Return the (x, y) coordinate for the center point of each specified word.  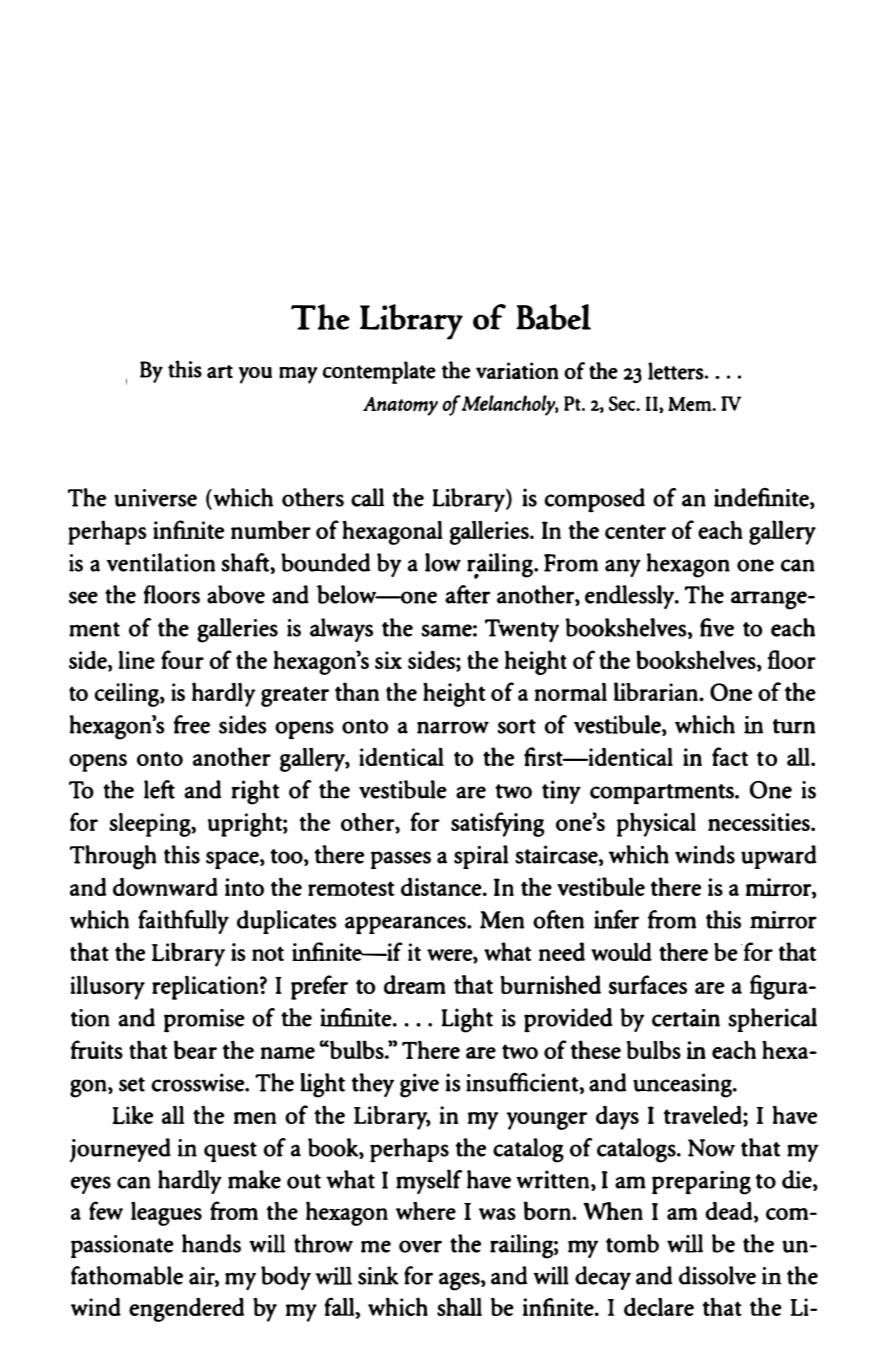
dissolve (717, 1275)
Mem (691, 404)
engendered (186, 1310)
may (298, 375)
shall (459, 1306)
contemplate (379, 372)
